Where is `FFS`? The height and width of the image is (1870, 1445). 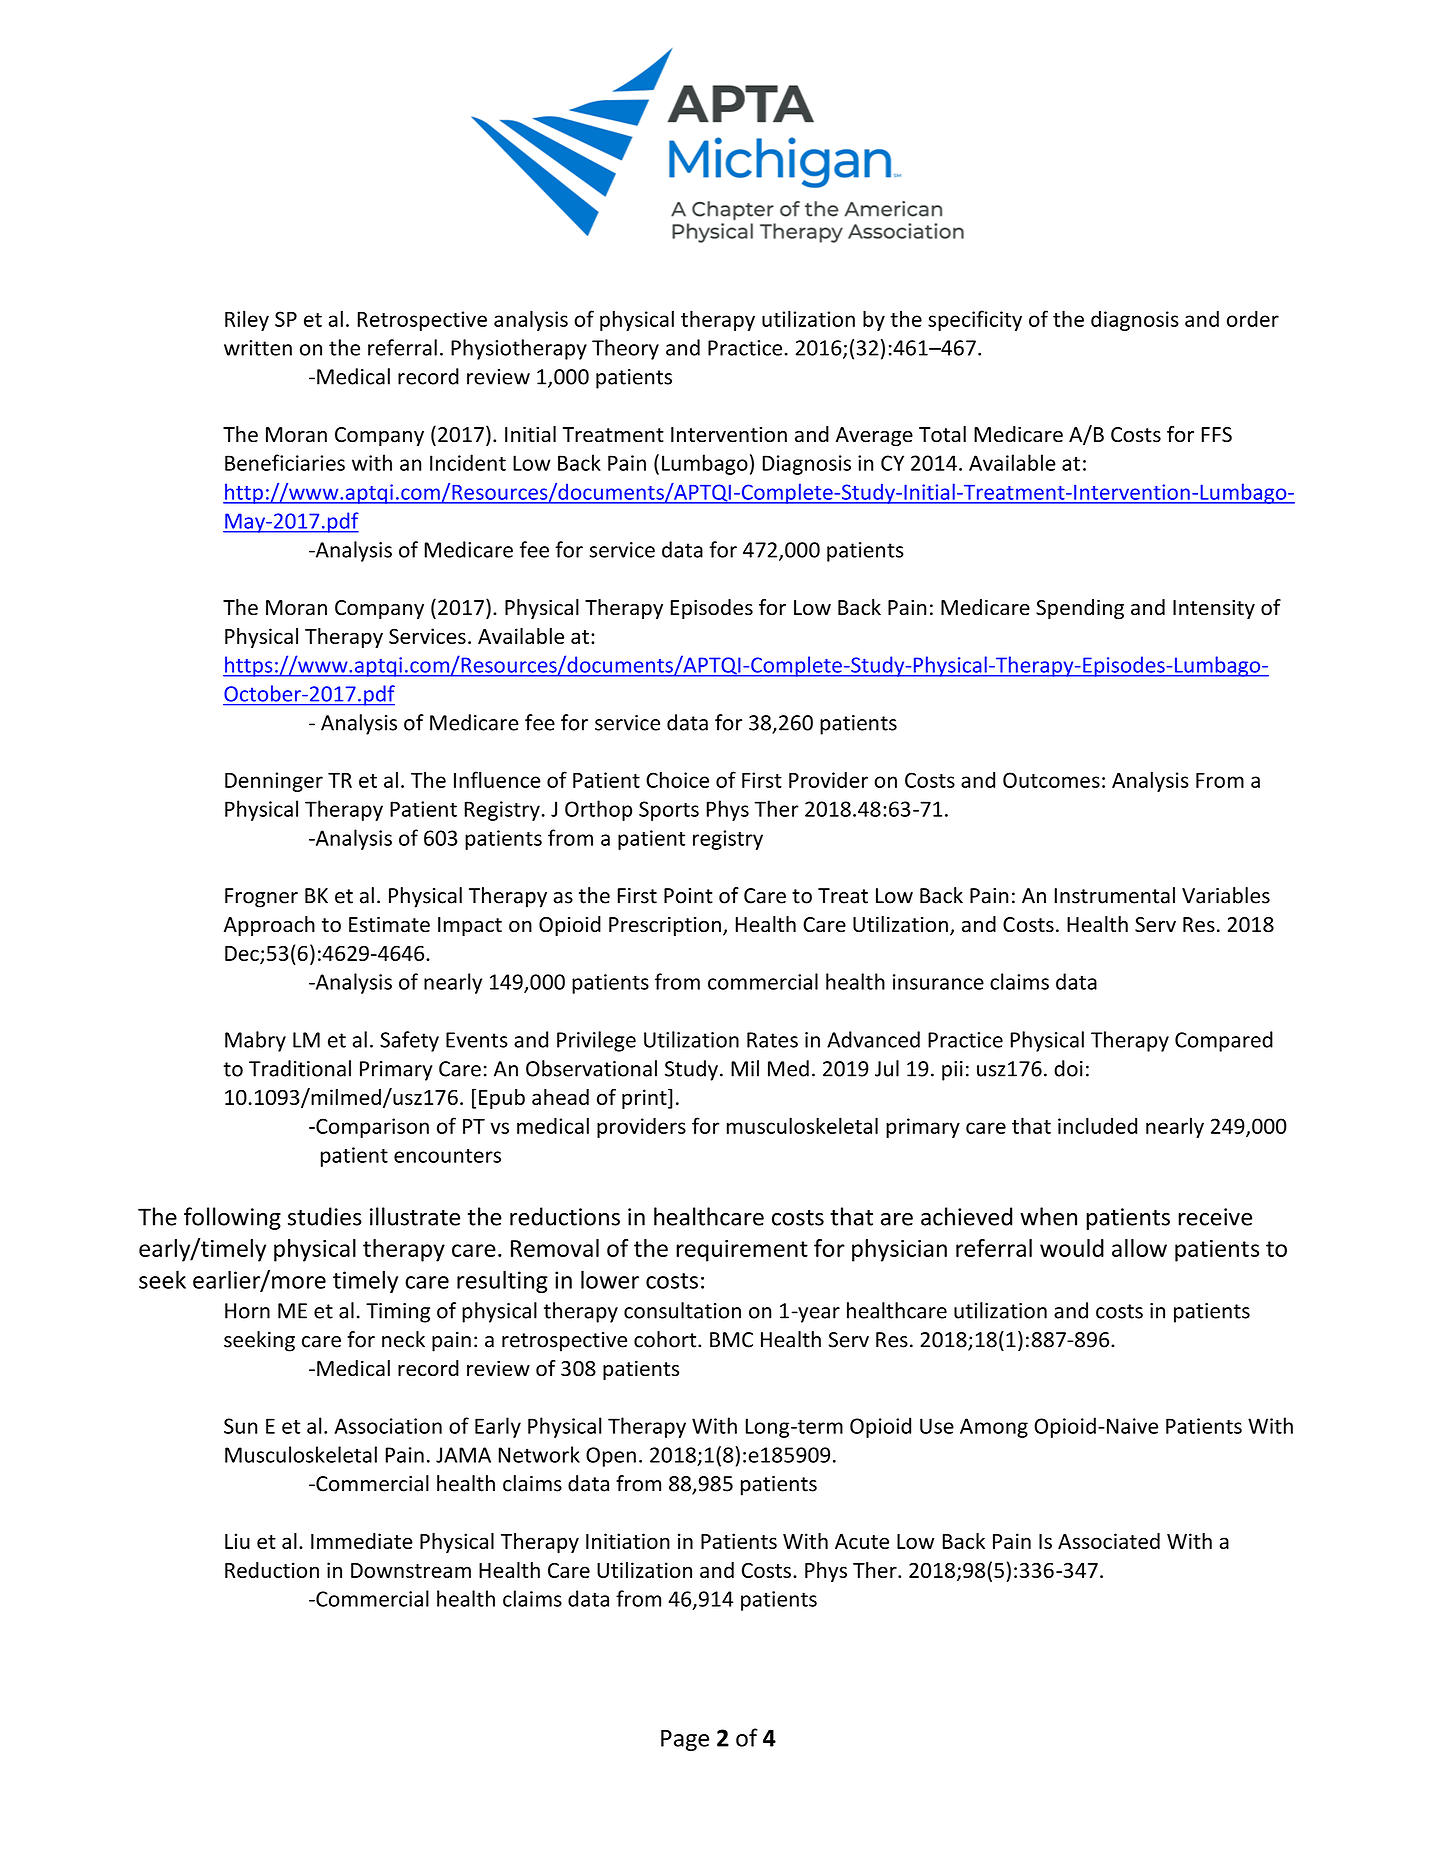 FFS is located at coordinates (1216, 435).
